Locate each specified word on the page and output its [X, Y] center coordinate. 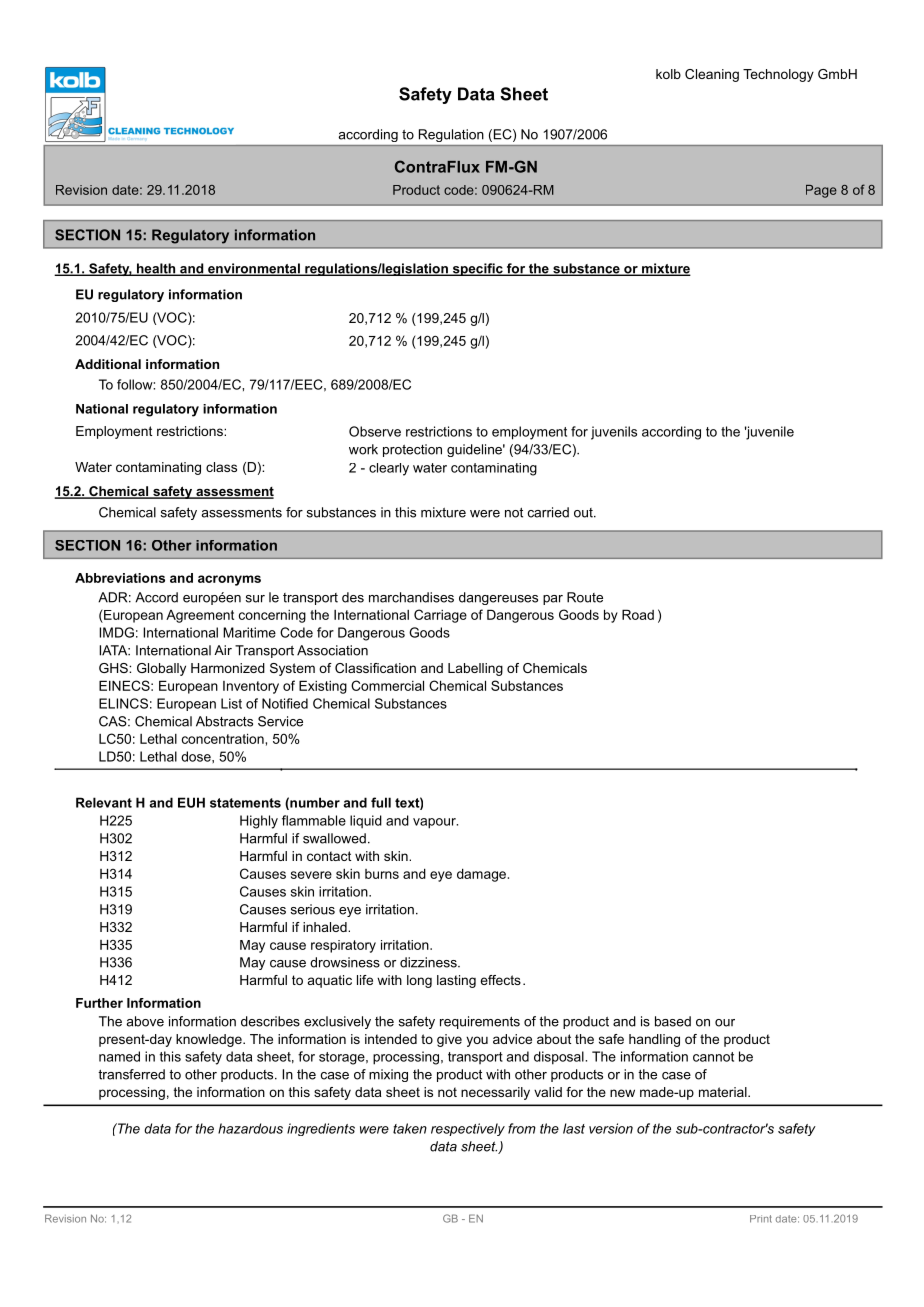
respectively [468, 1129]
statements [245, 803]
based [673, 1021]
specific [477, 269]
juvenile [769, 433]
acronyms [229, 580]
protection [412, 450]
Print [761, 1219]
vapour [435, 823]
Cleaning [712, 75]
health [156, 269]
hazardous [250, 1128]
